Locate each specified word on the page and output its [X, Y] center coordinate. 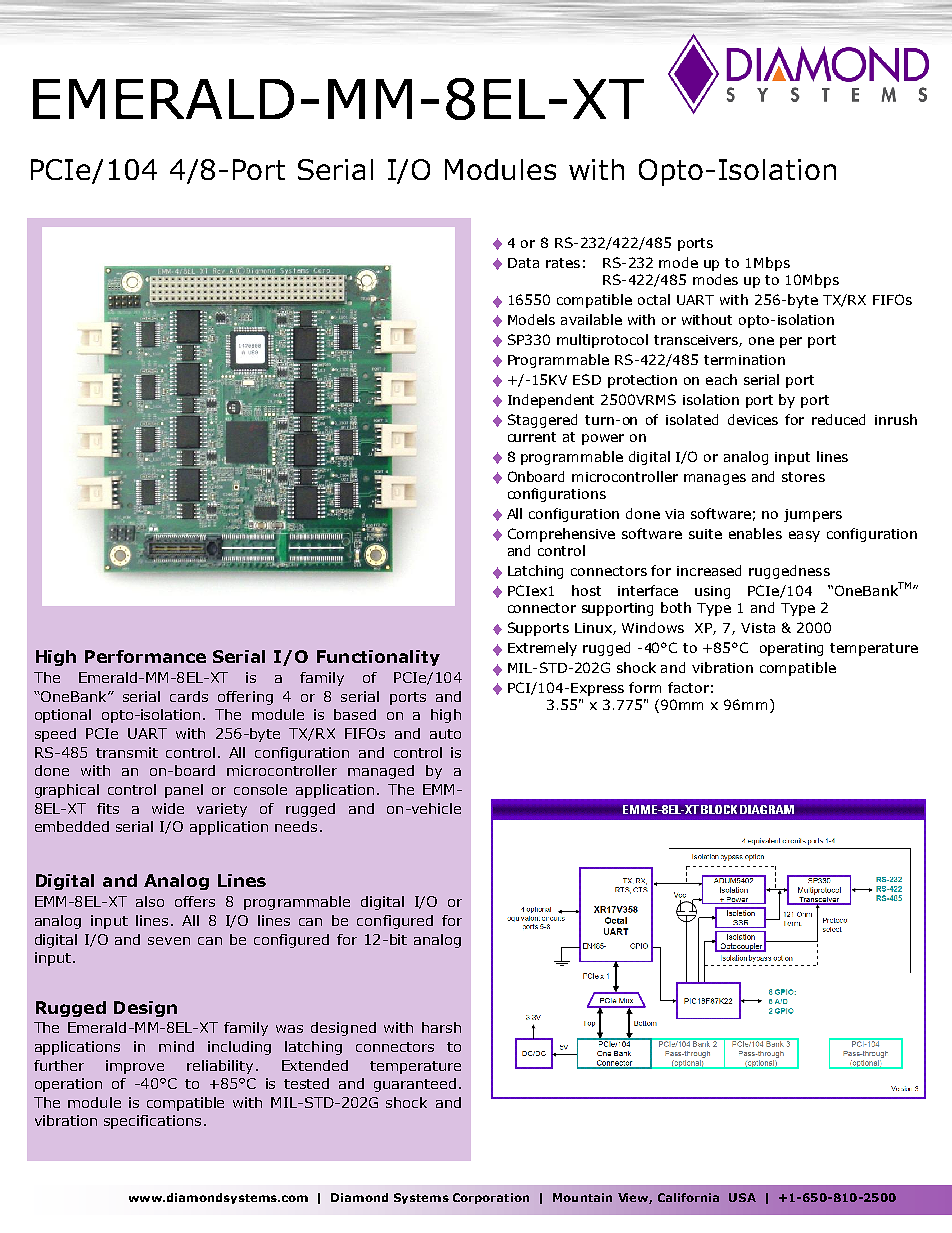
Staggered [542, 421]
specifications [152, 1122]
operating [791, 649]
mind [176, 1046]
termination [744, 360]
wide [168, 808]
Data [523, 263]
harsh [441, 1027]
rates [563, 263]
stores [803, 477]
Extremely [542, 649]
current [532, 437]
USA [742, 1197]
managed [381, 772]
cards [189, 696]
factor [688, 687]
